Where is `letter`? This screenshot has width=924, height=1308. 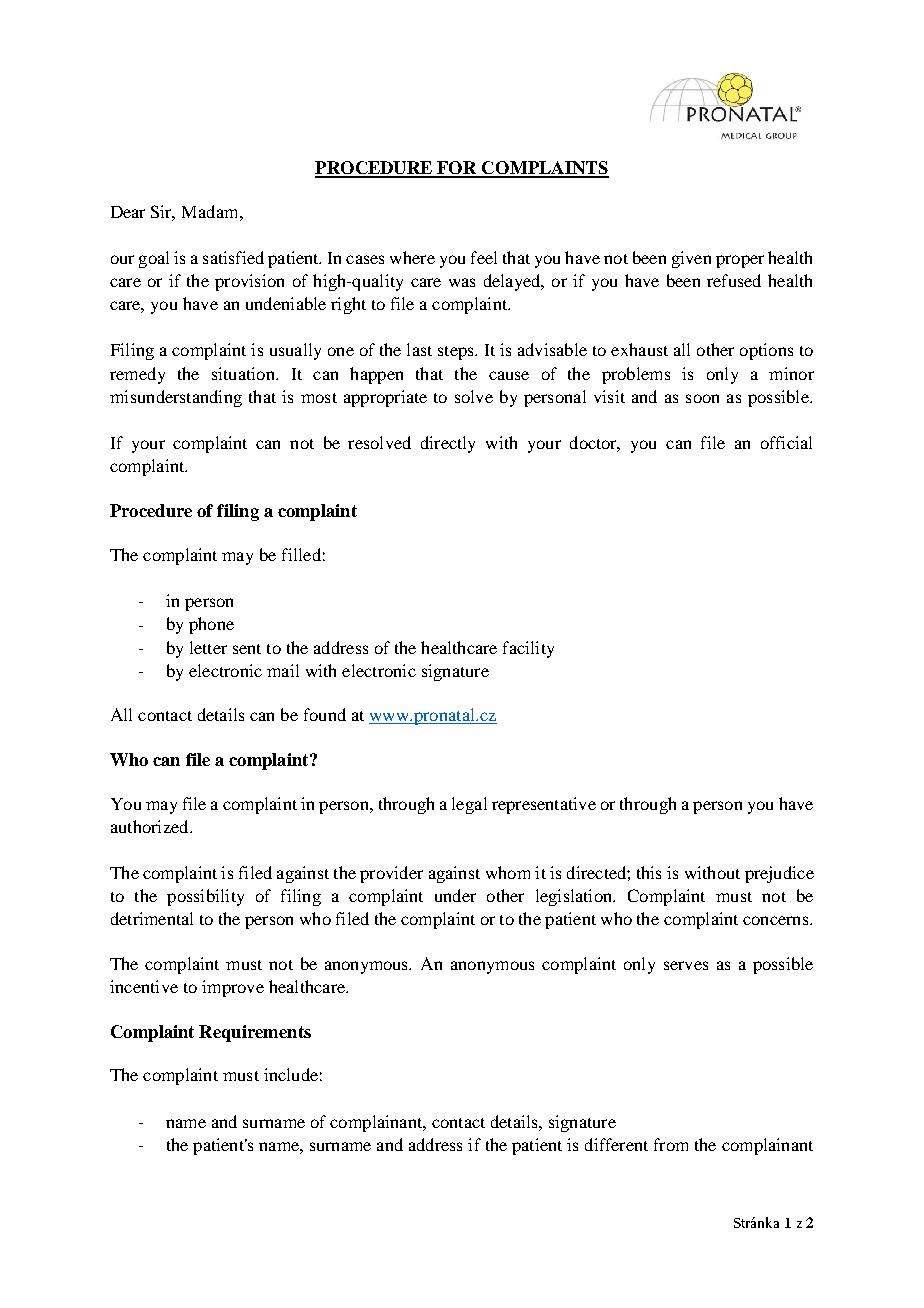
letter is located at coordinates (208, 647).
